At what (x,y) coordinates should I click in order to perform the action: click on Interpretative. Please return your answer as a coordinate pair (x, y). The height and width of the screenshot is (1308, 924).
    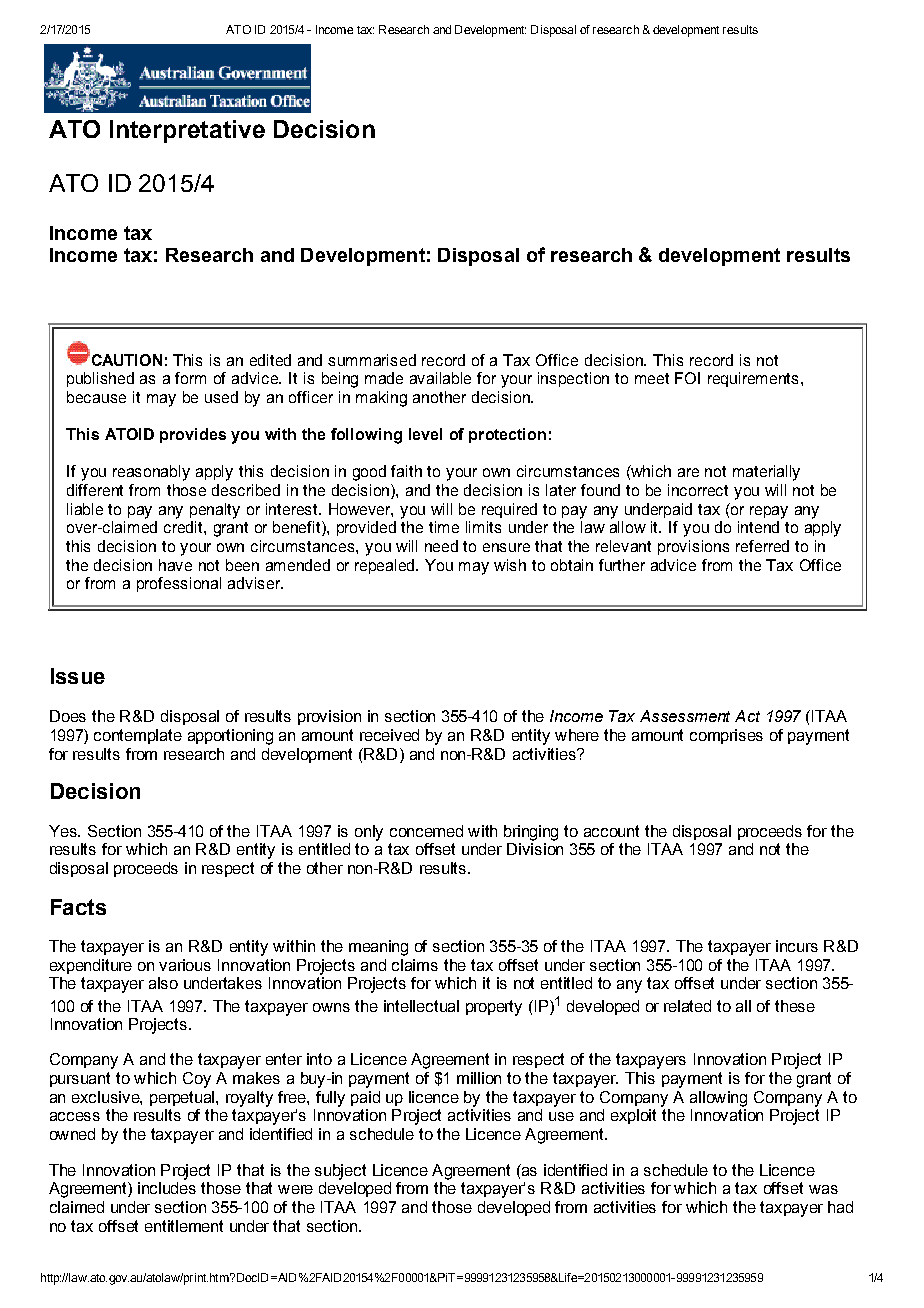
    Looking at the image, I should click on (187, 131).
